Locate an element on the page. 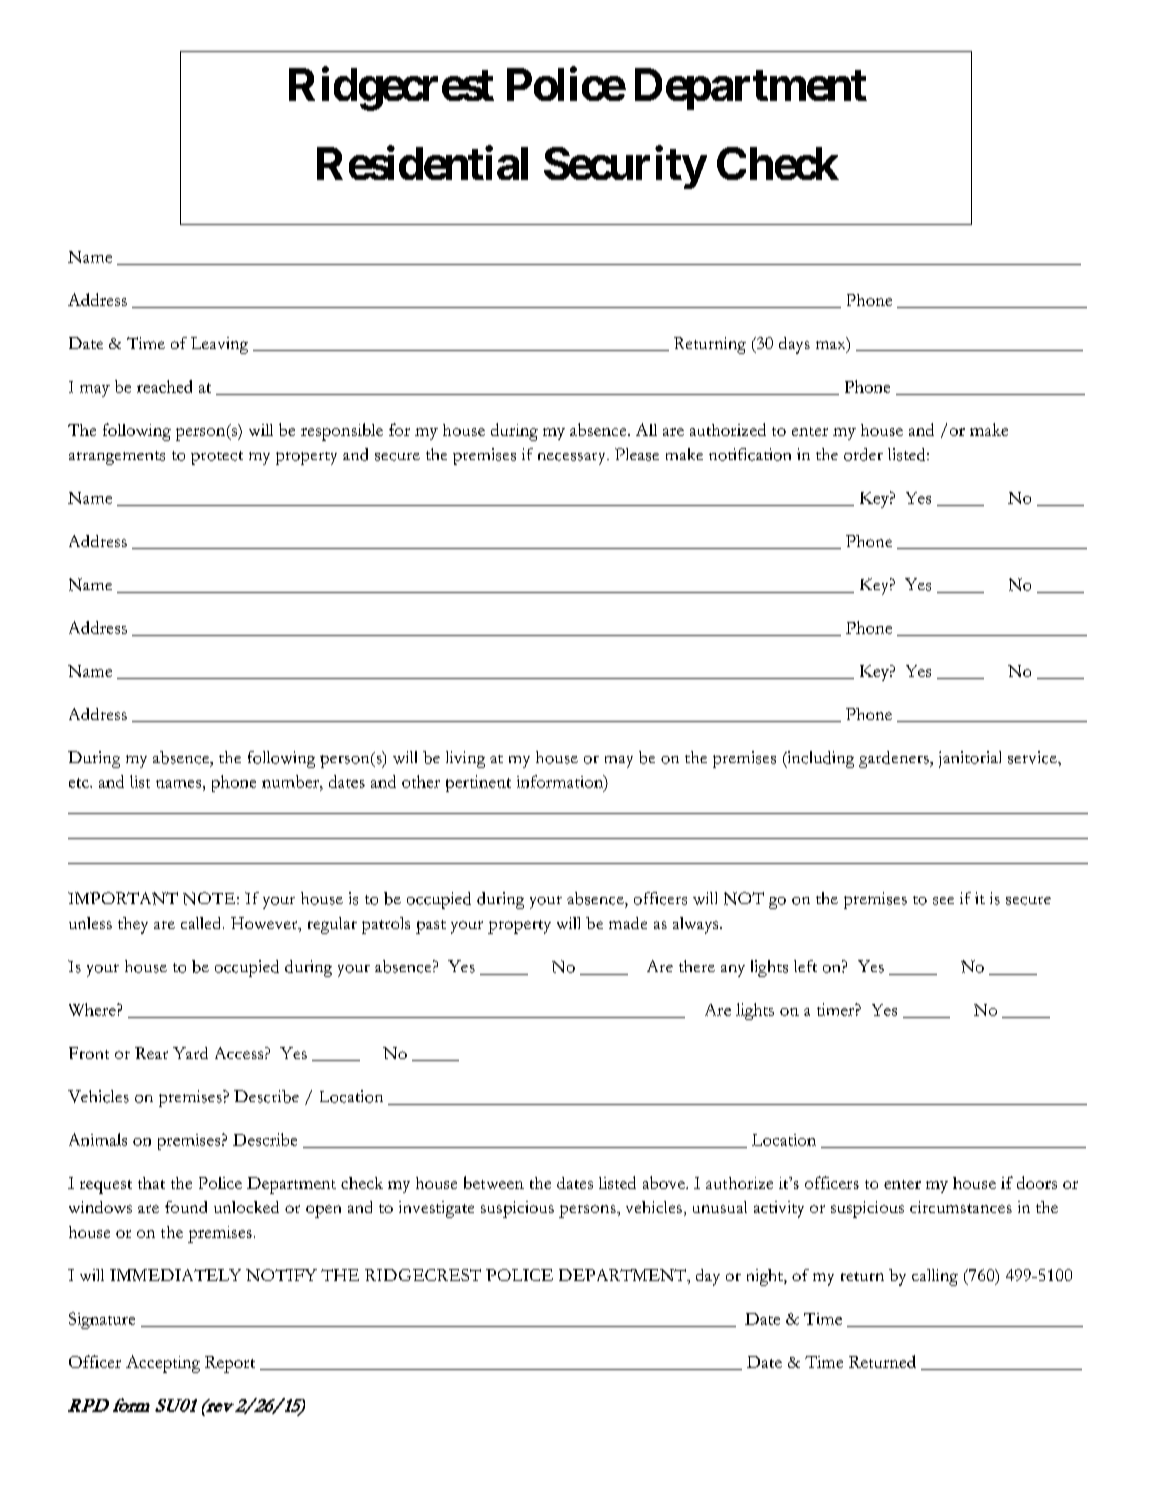 The height and width of the page is (1496, 1156). Residential is located at coordinates (422, 163).
